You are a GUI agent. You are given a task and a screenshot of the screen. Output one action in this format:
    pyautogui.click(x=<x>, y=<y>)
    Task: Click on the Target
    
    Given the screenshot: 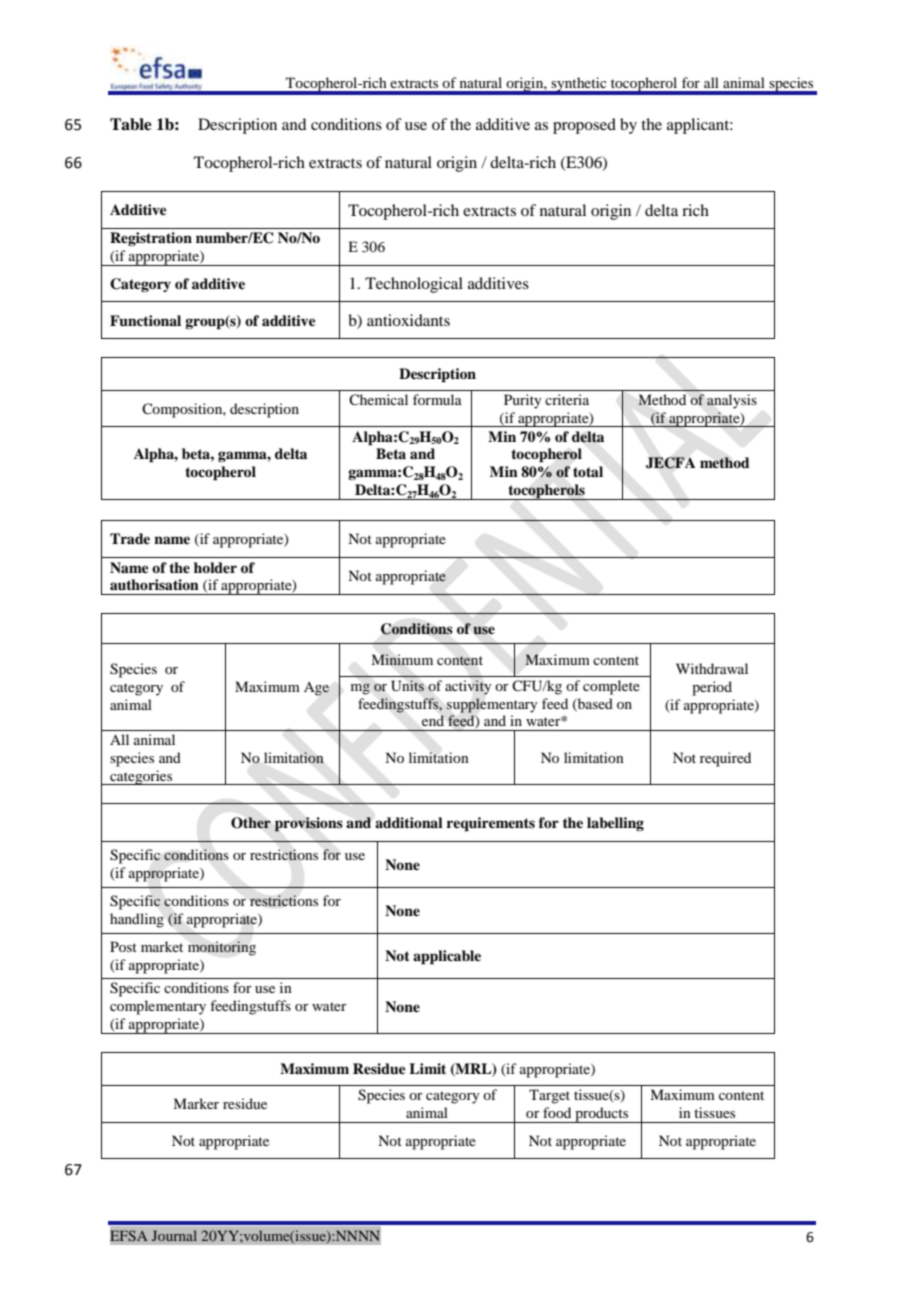 What is the action you would take?
    pyautogui.click(x=549, y=1096)
